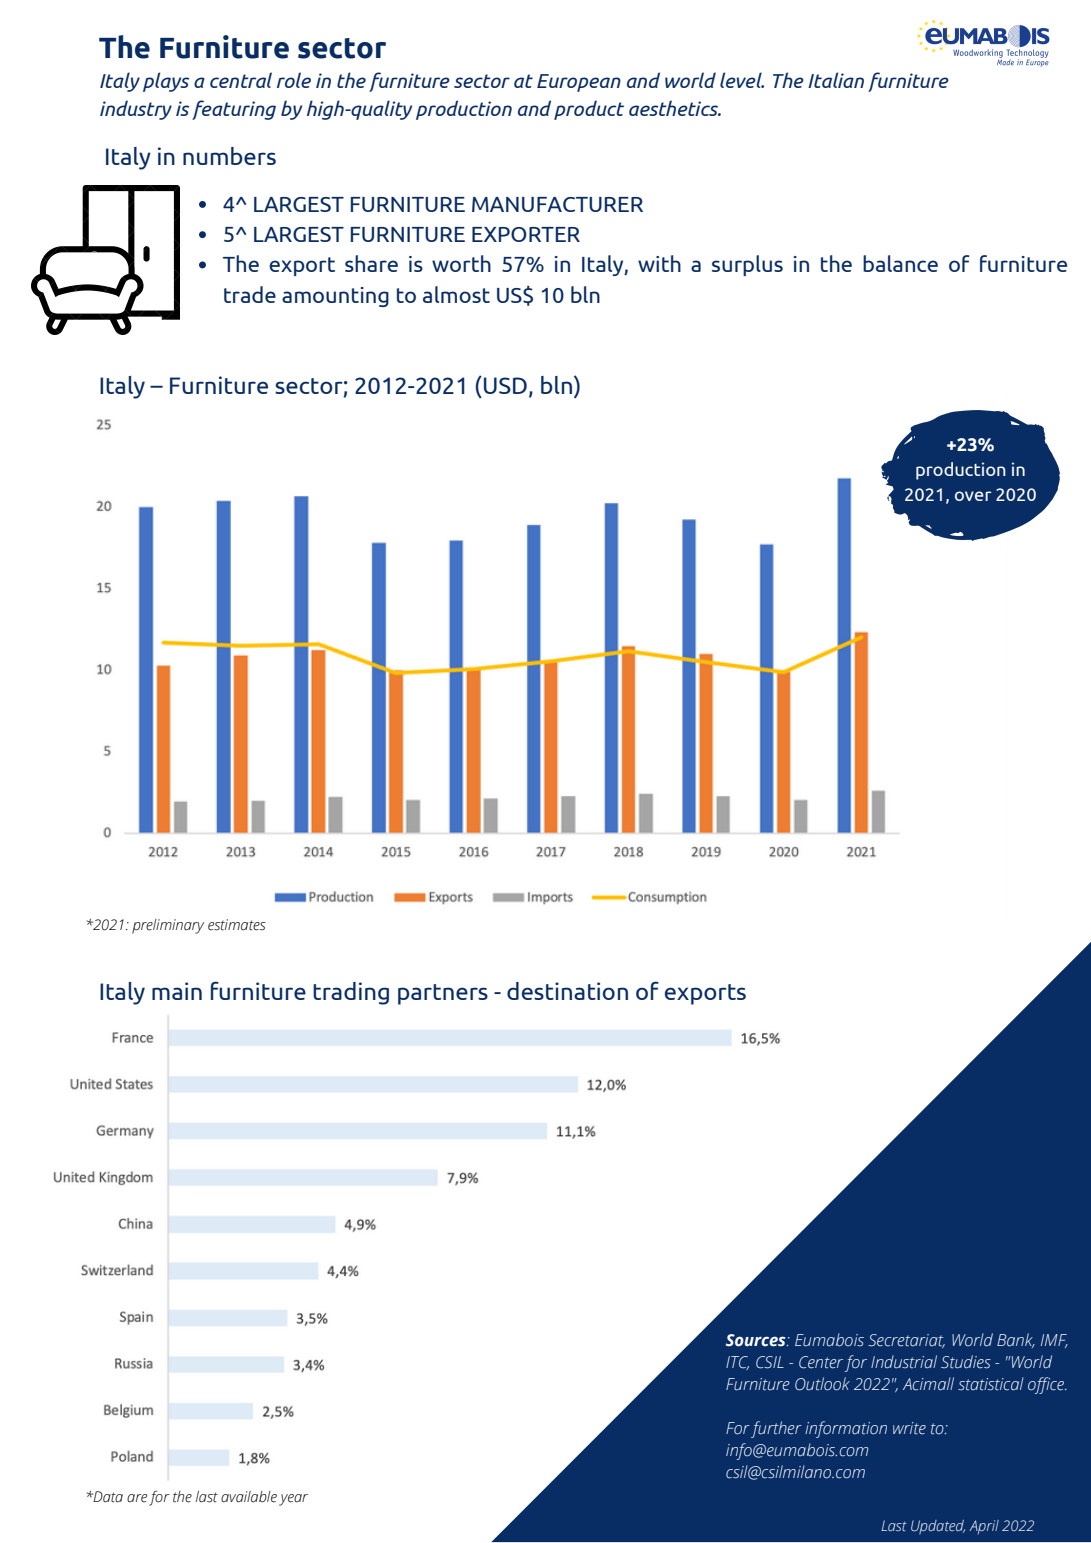  Describe the element at coordinates (168, 926) in the screenshot. I see `preliminary` at that location.
